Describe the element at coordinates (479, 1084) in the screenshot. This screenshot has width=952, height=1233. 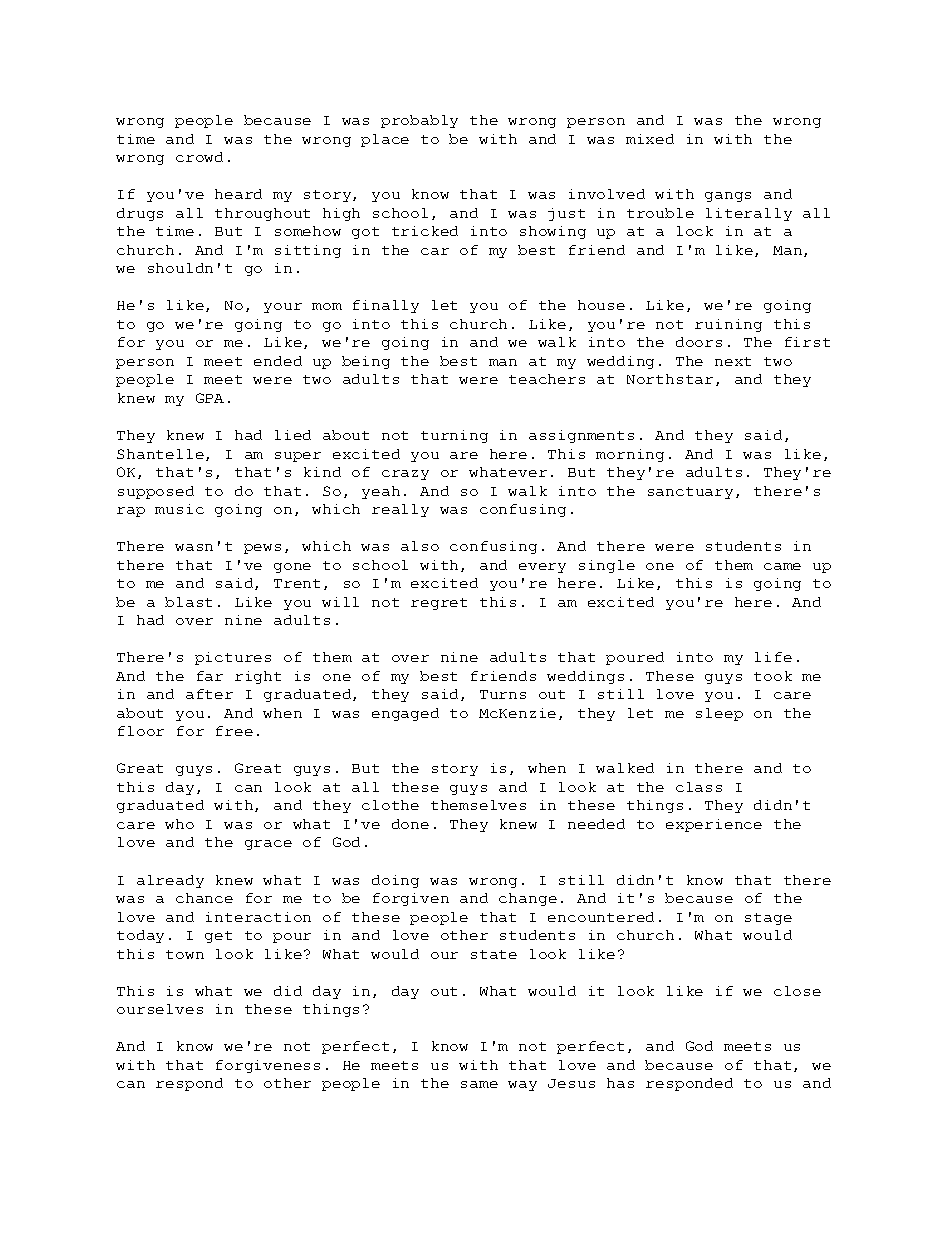
I see `same` at that location.
